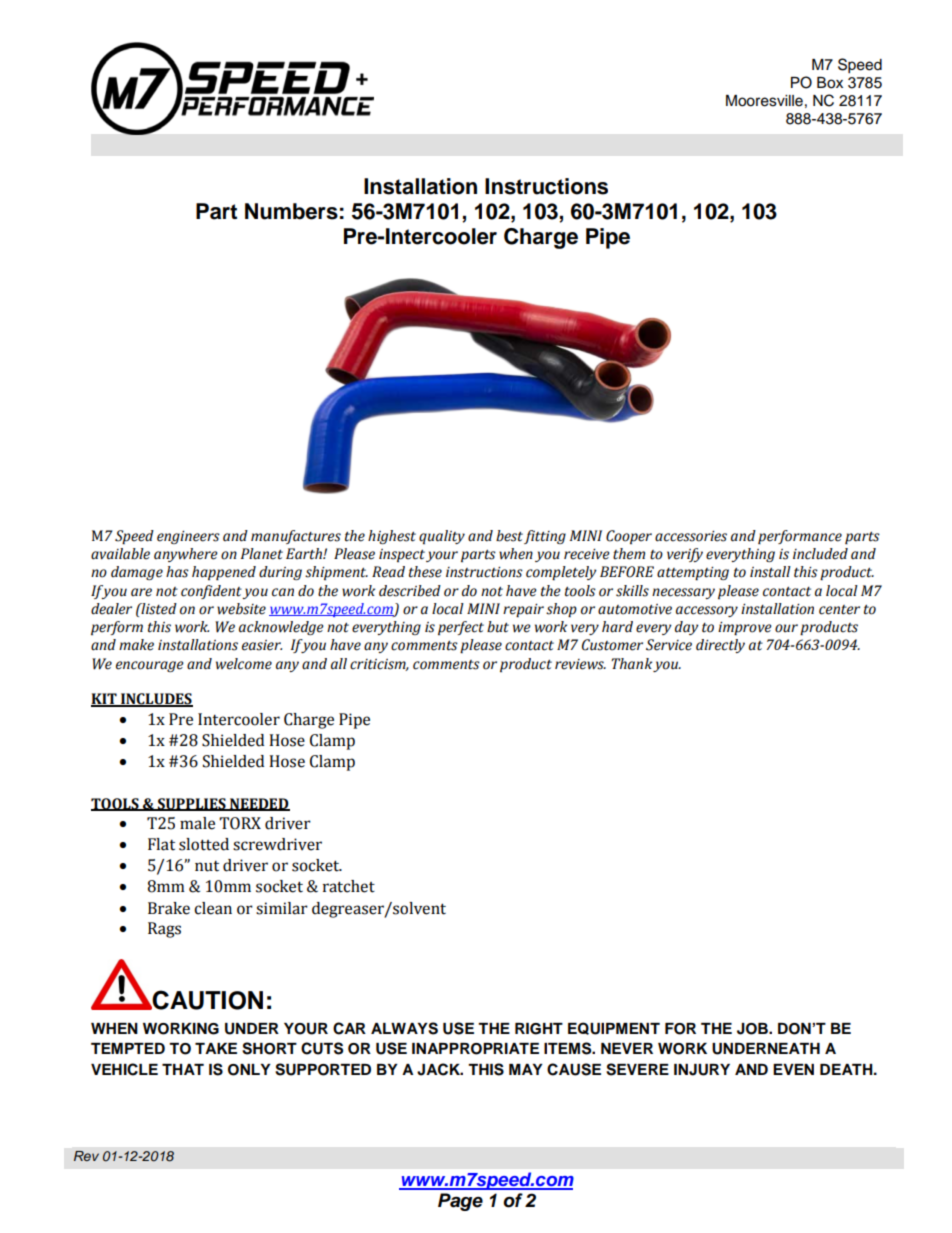 The width and height of the page is (952, 1233). I want to click on Box, so click(830, 83).
